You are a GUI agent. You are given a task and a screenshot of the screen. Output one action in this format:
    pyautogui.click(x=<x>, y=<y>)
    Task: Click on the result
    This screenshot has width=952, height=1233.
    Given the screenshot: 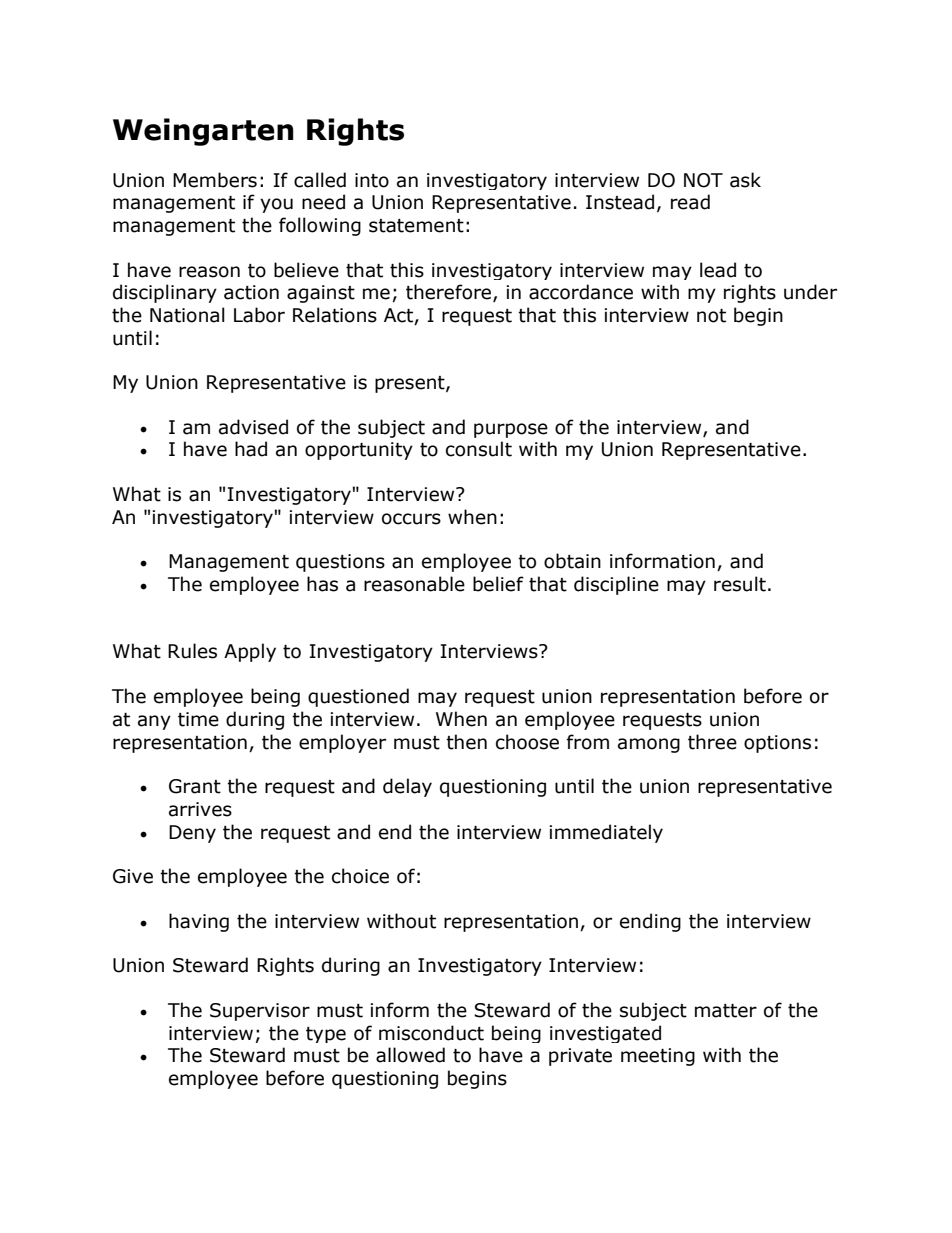 What is the action you would take?
    pyautogui.click(x=740, y=584)
